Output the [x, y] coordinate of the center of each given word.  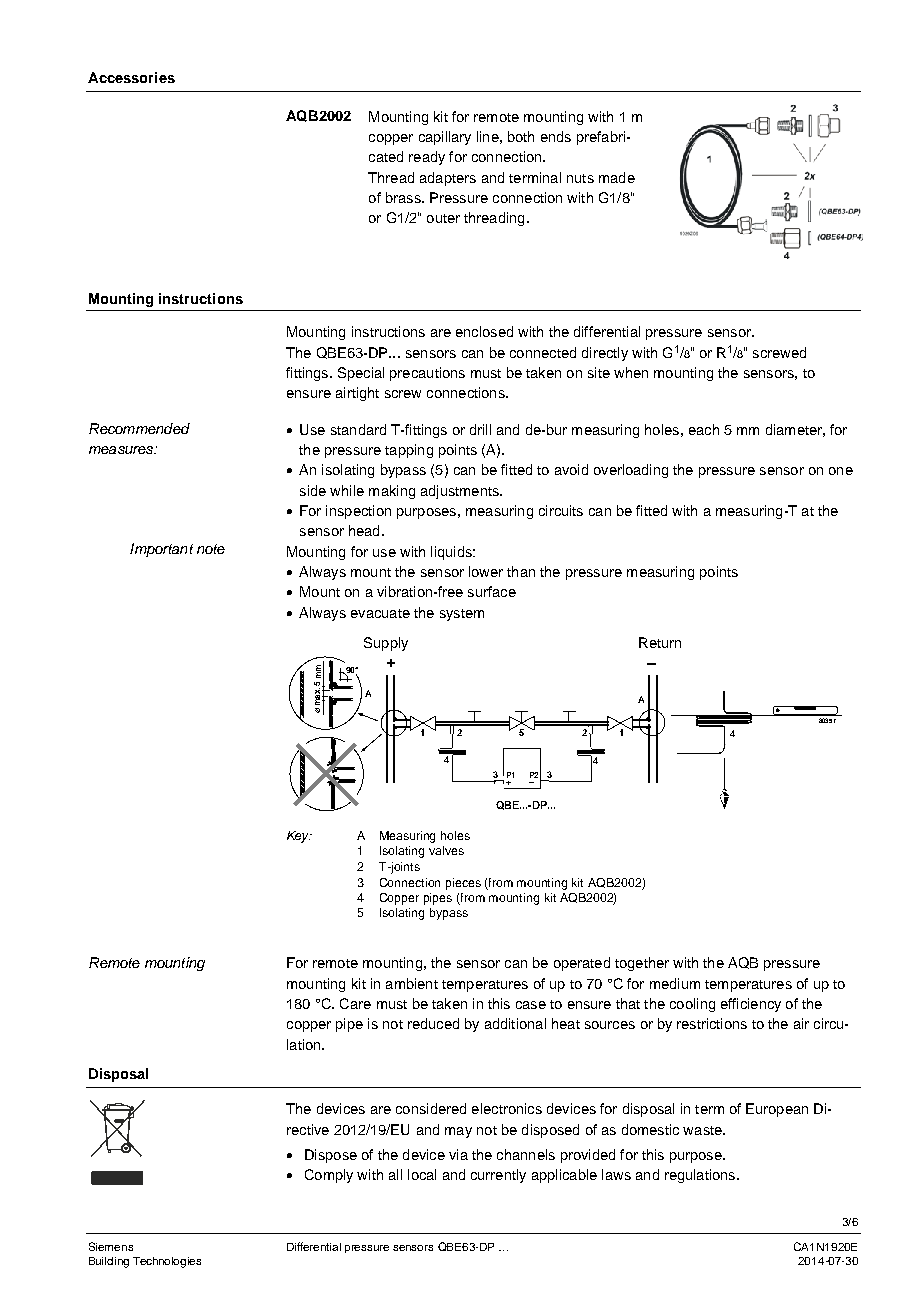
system [462, 615]
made [617, 177]
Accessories [131, 77]
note [211, 549]
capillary [445, 138]
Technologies [167, 1262]
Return [660, 642]
